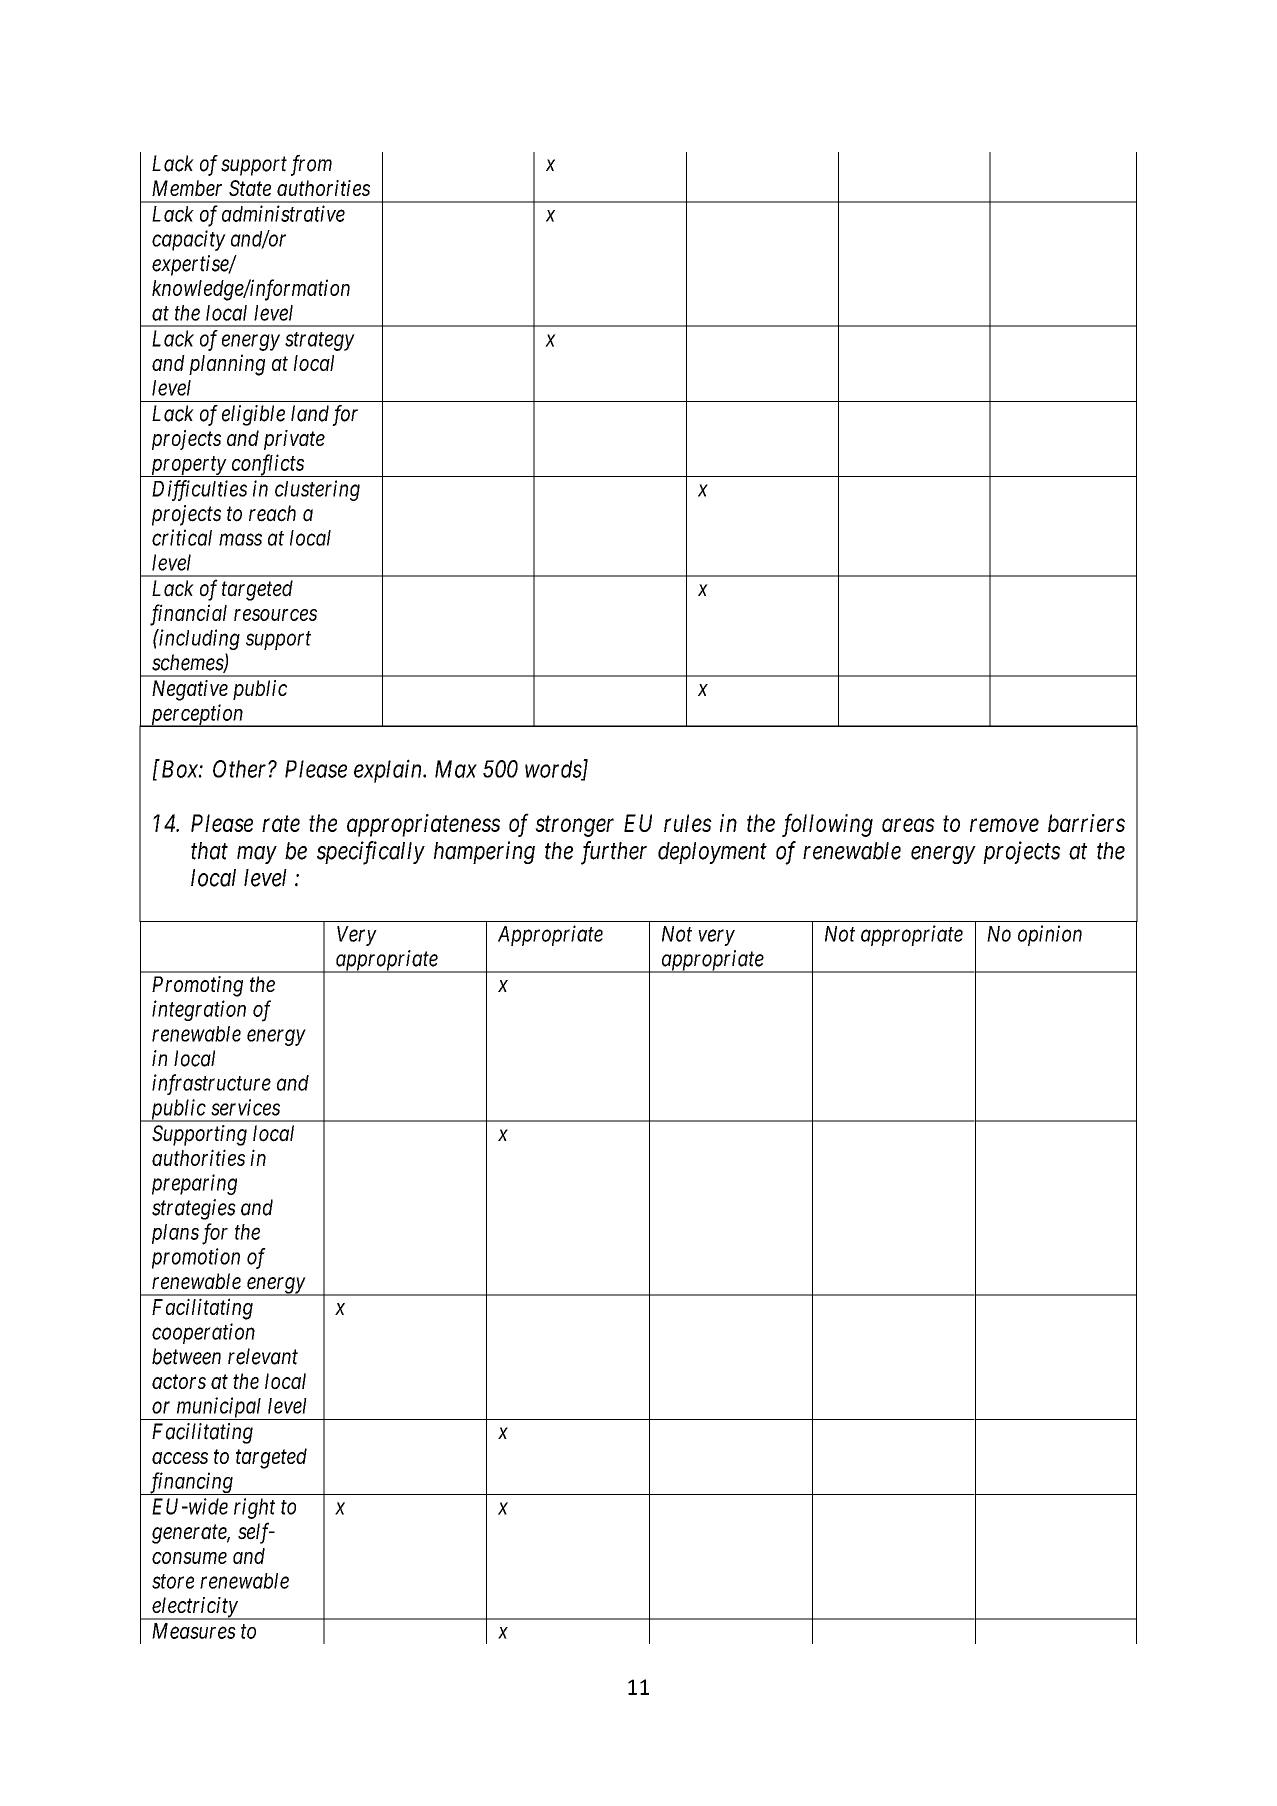 The width and height of the image is (1277, 1806). Describe the element at coordinates (194, 1608) in the image. I see `electricity` at that location.
